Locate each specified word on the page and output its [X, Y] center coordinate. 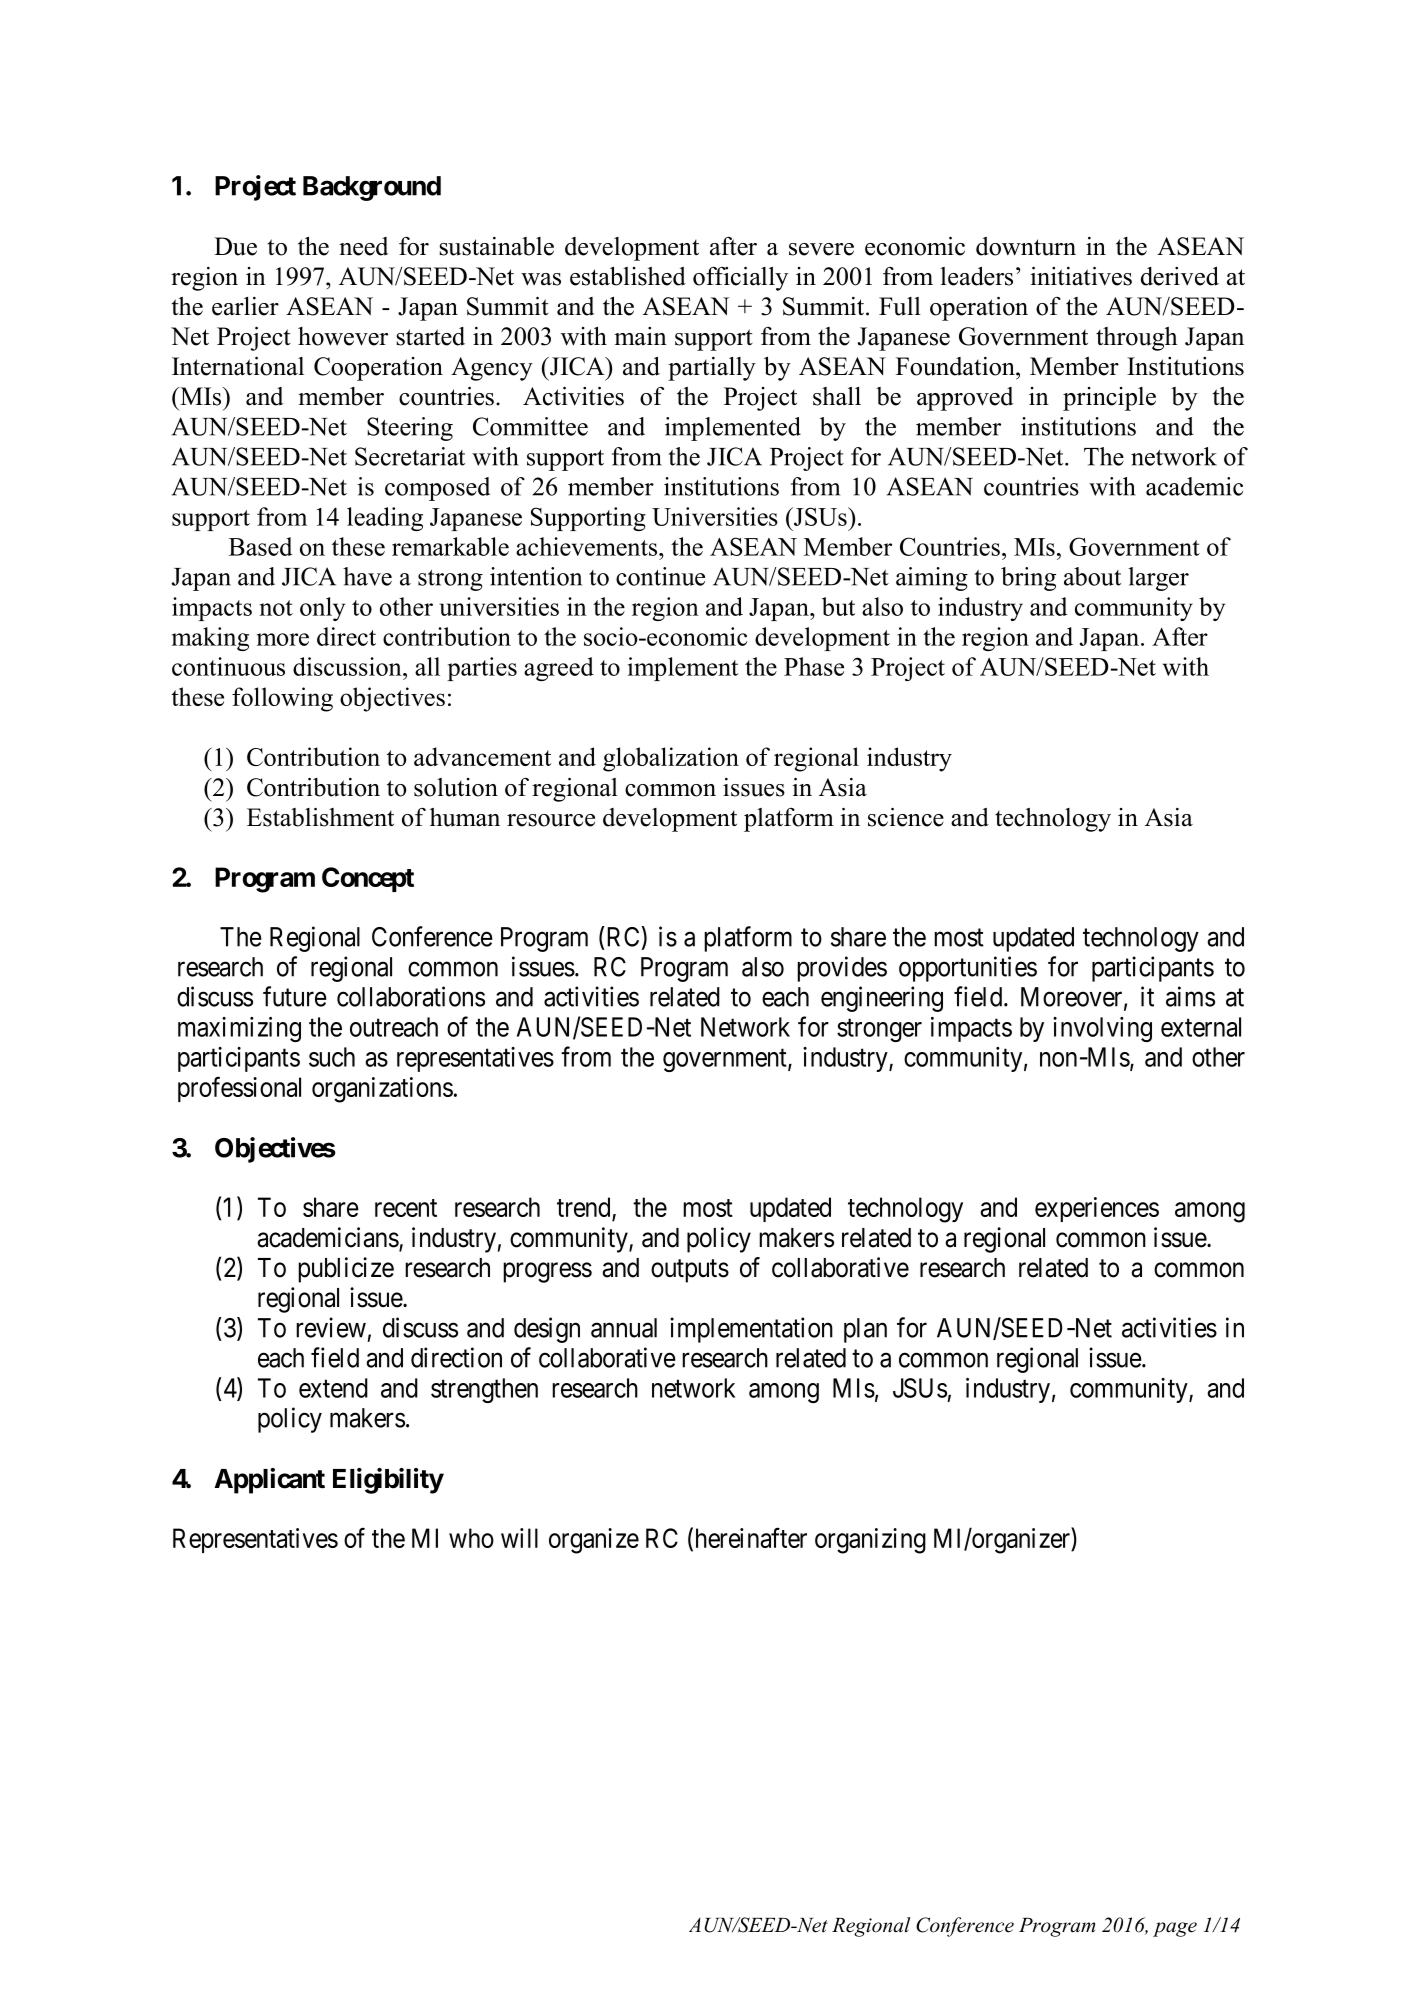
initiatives [1081, 276]
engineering [882, 999]
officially [740, 279]
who [471, 1538]
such [332, 1057]
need [363, 246]
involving [1102, 1029]
